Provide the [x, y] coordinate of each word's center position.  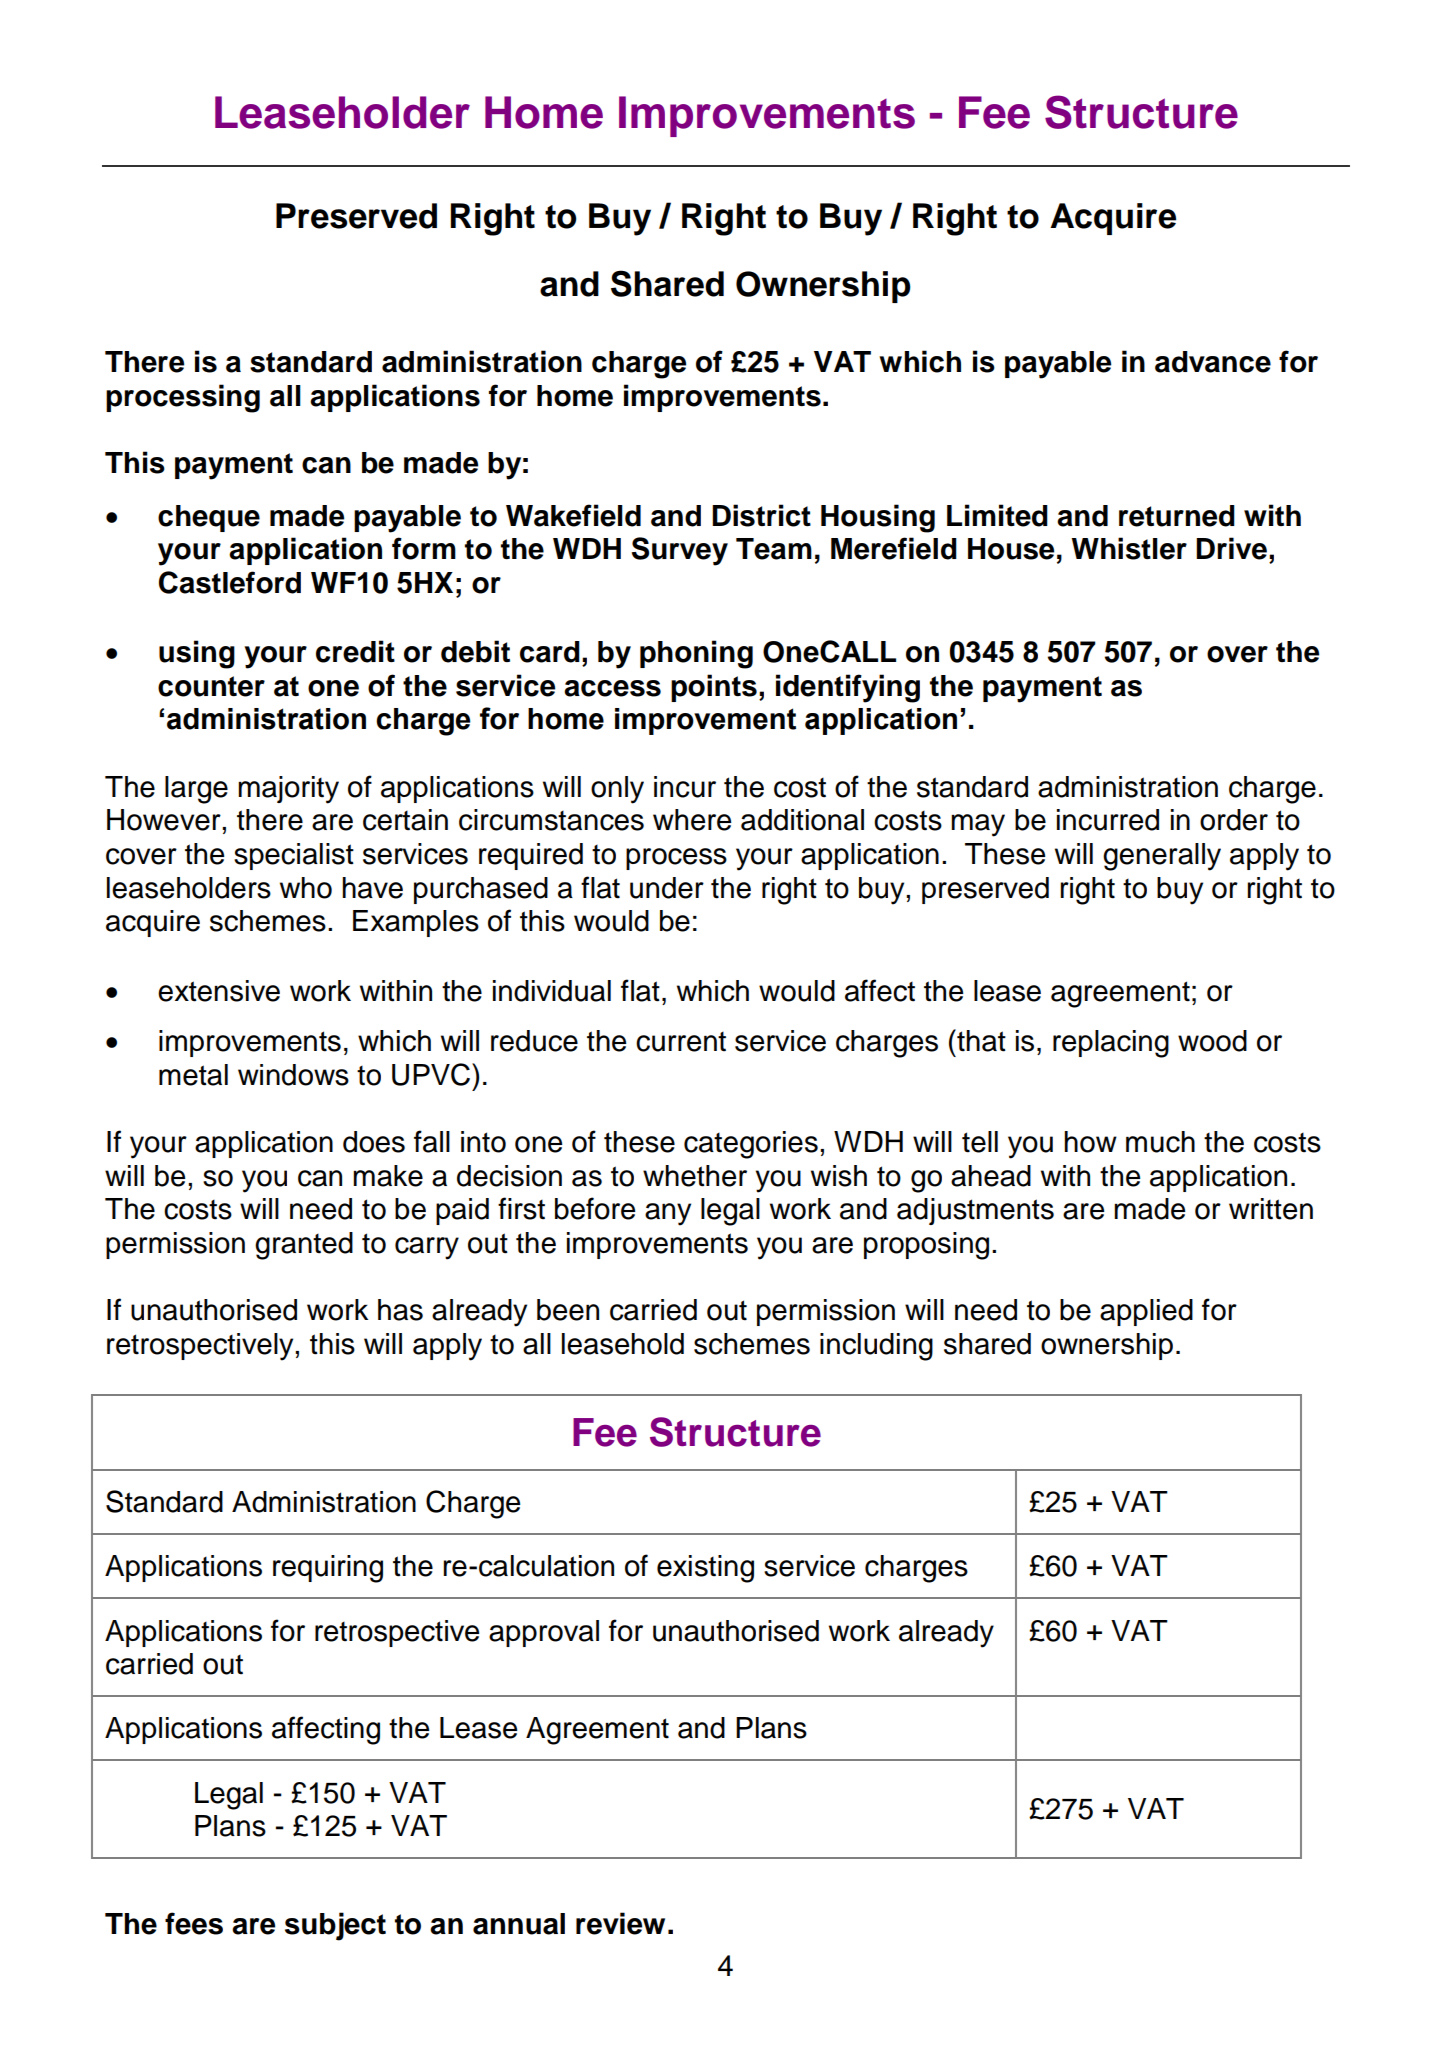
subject [335, 1926]
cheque [209, 518]
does [374, 1142]
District [761, 515]
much [1160, 1142]
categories [751, 1145]
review [620, 1923]
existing [705, 1569]
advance [1213, 362]
